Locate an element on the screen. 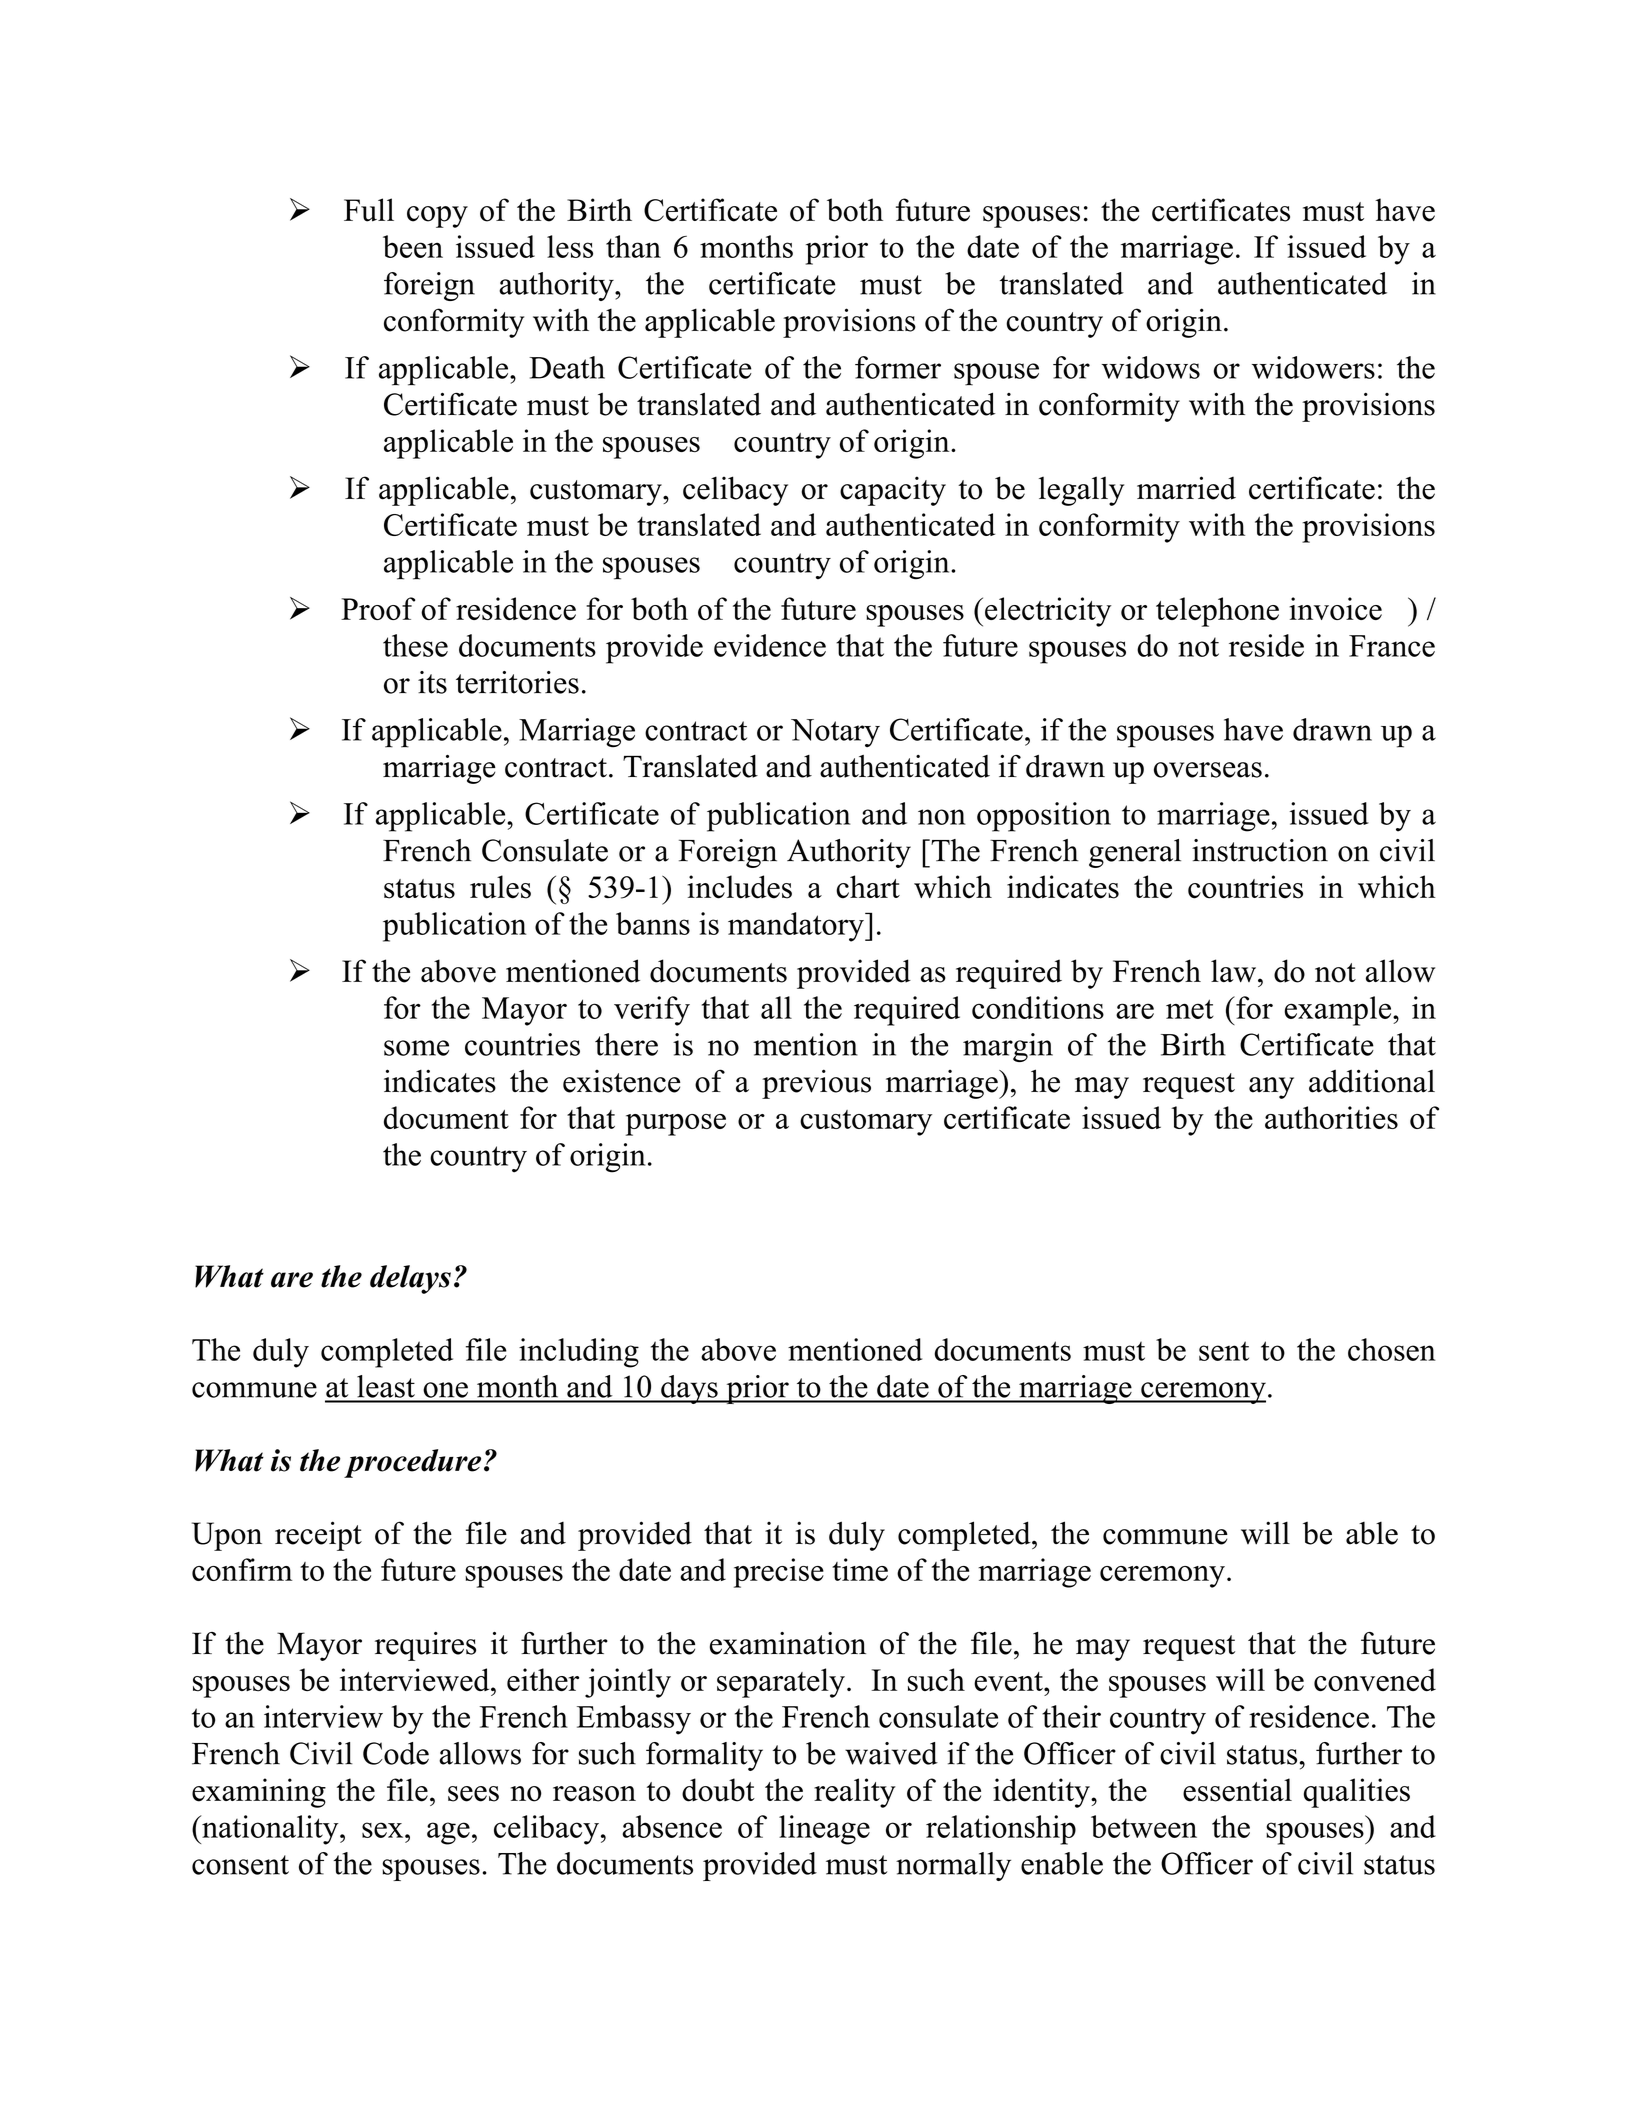 This screenshot has width=1627, height=2106. some is located at coordinates (416, 1048).
